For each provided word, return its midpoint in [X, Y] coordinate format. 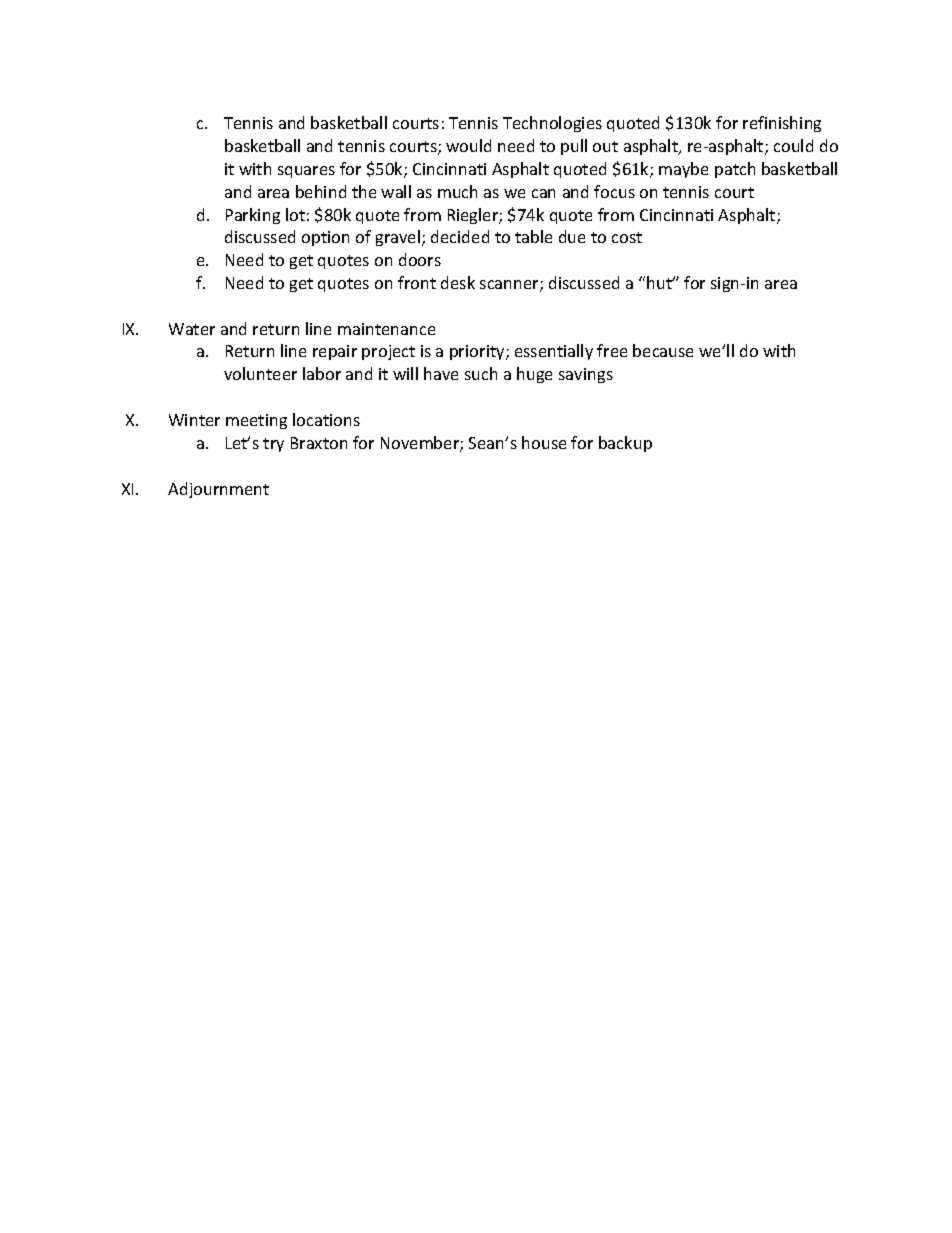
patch [735, 170]
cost [627, 237]
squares [306, 172]
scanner [510, 286]
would [468, 145]
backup [625, 444]
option [325, 238]
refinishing [782, 124]
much [457, 191]
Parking [253, 216]
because [663, 350]
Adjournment [218, 490]
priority [478, 352]
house [544, 442]
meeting [256, 421]
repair [335, 352]
